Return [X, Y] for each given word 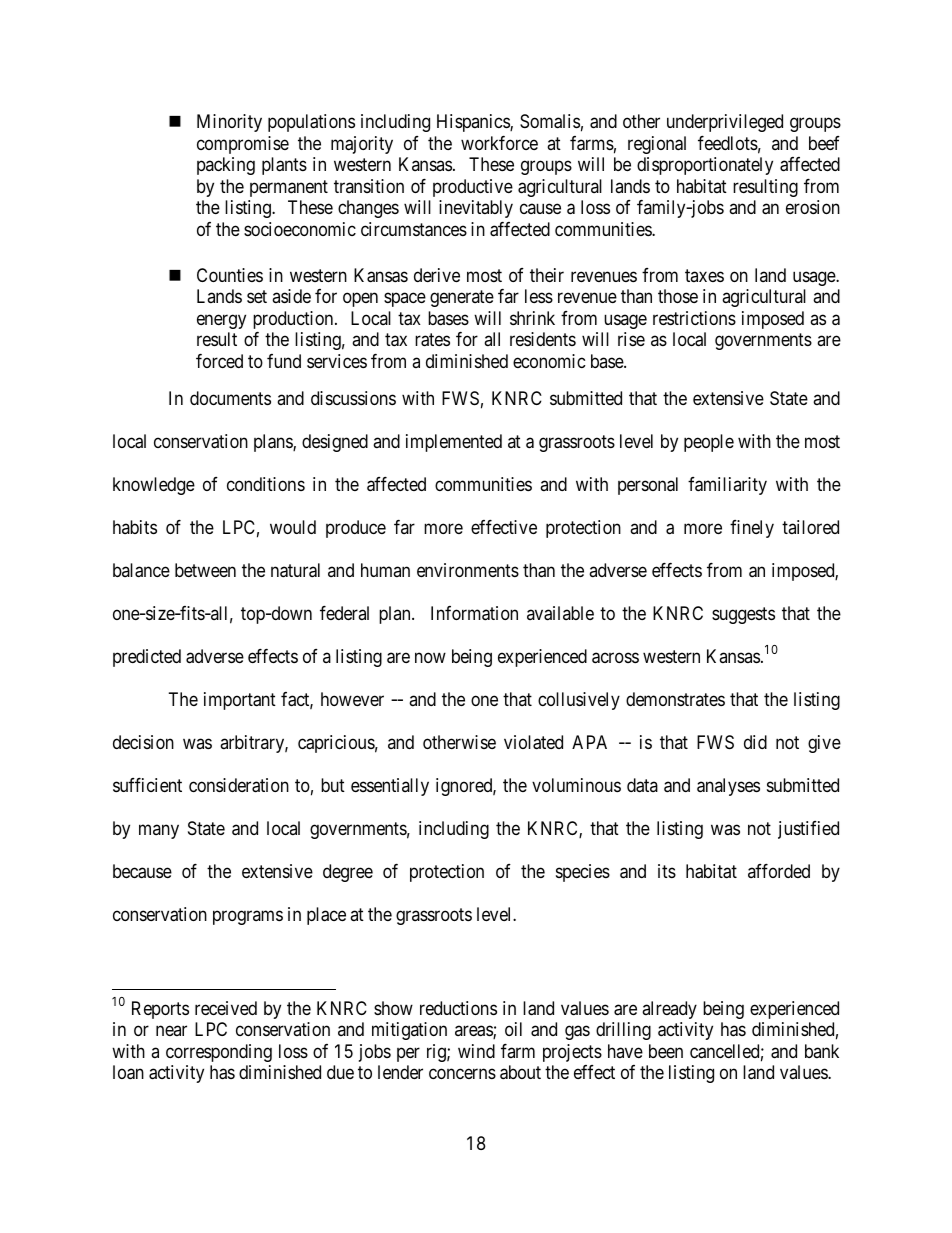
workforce [499, 143]
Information [474, 613]
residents [543, 339]
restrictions [694, 318]
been [666, 1051]
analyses [728, 787]
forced [219, 361]
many [159, 831]
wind [476, 1051]
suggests [743, 615]
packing [226, 166]
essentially [390, 787]
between [205, 570]
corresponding [219, 1053]
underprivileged [725, 123]
